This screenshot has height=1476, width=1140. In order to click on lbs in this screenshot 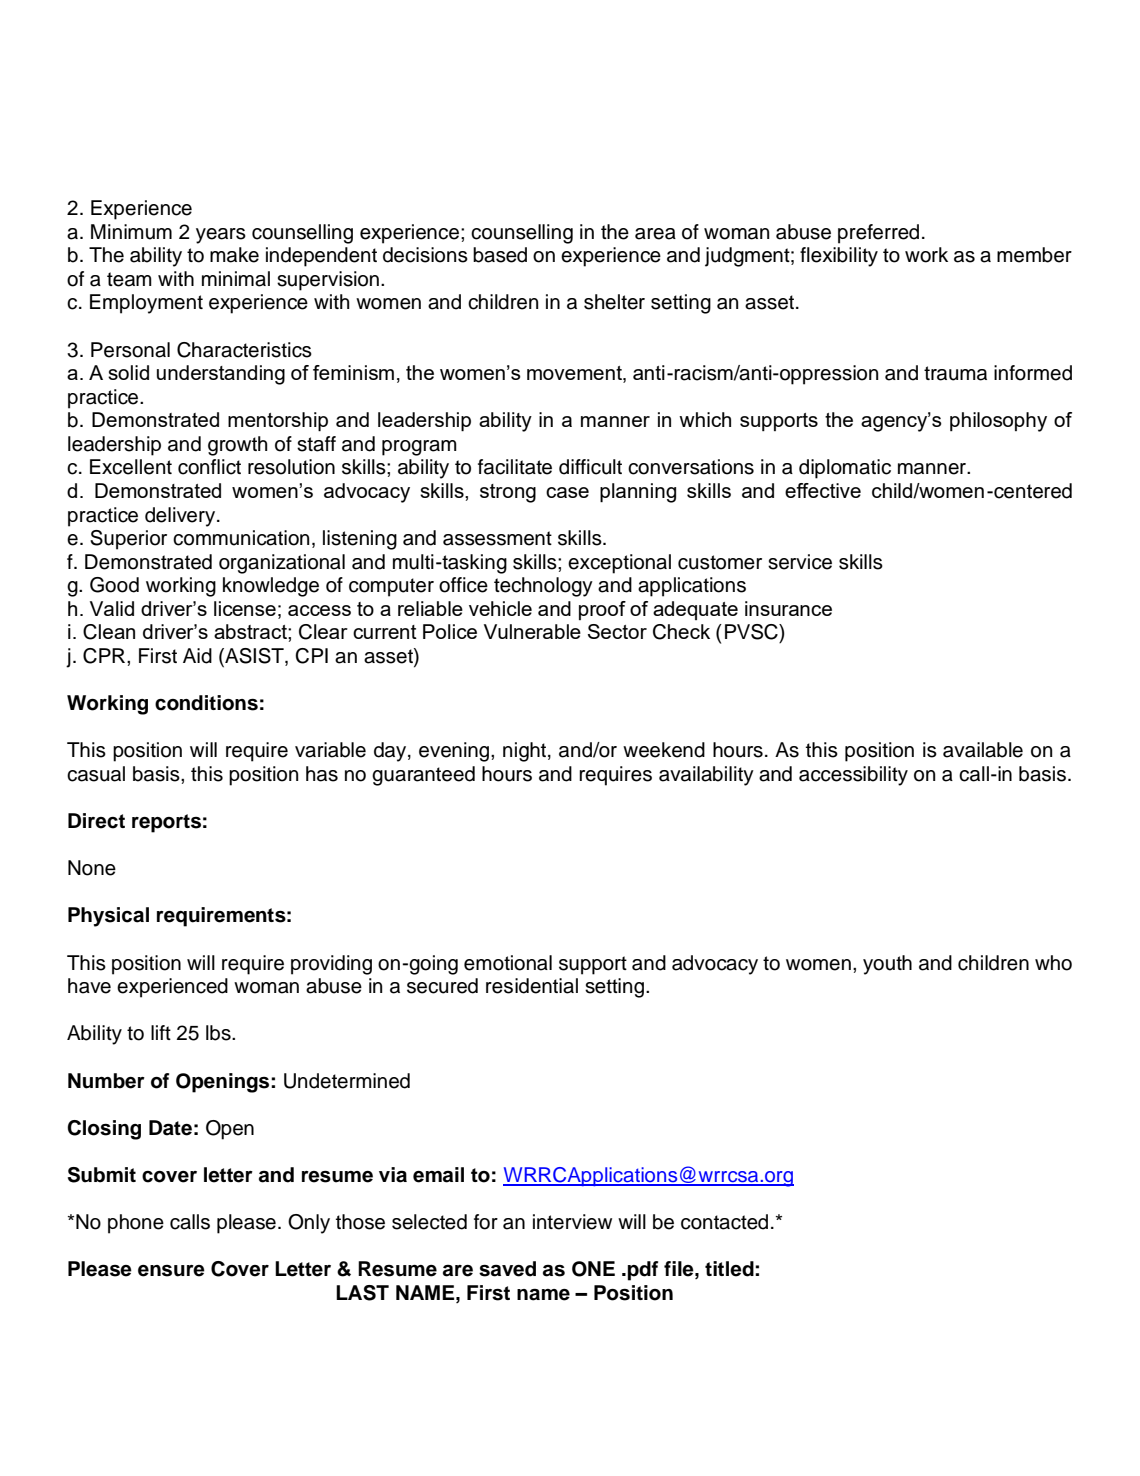, I will do `click(219, 1033)`.
